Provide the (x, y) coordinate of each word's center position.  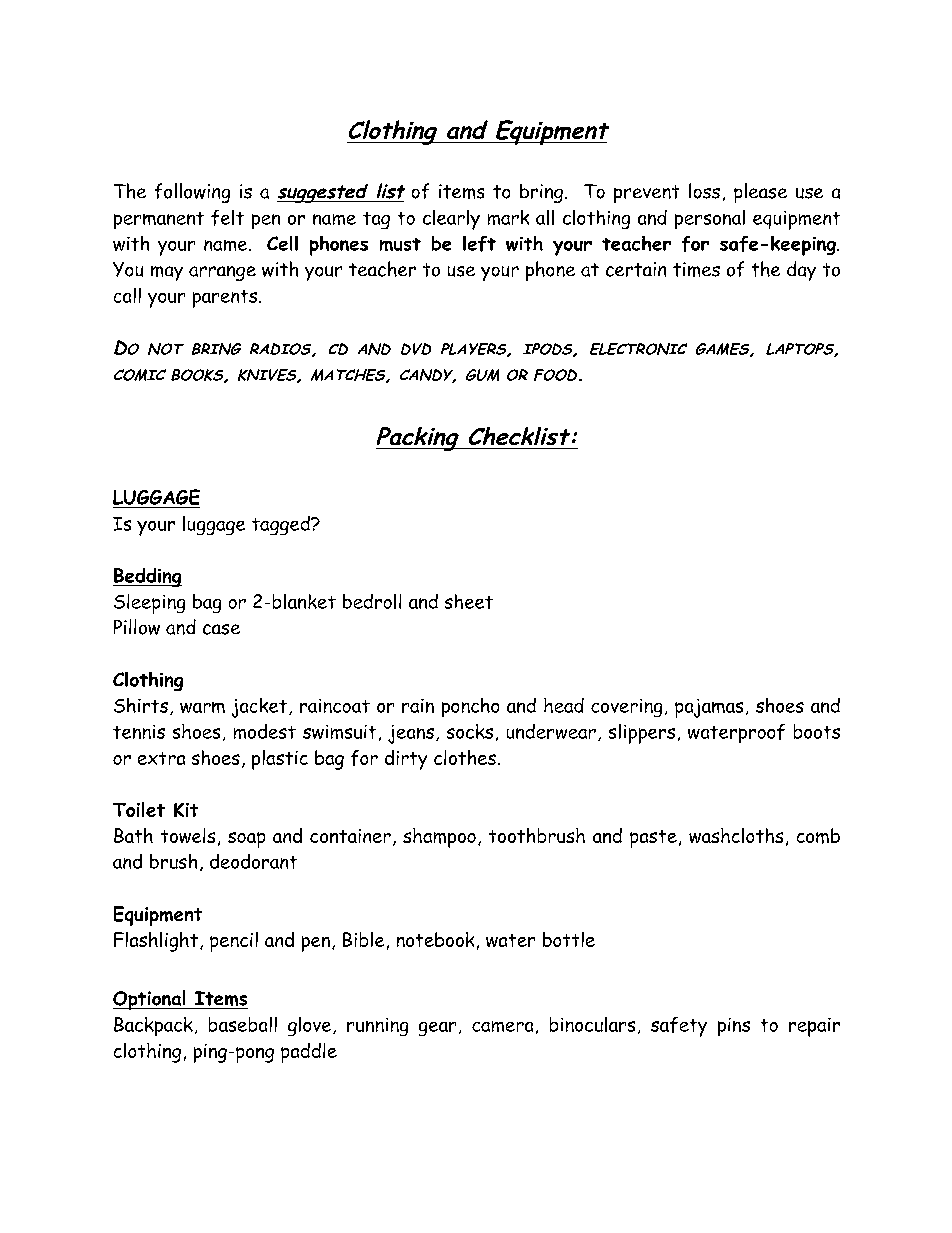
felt (227, 218)
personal (710, 219)
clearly (451, 220)
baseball (243, 1024)
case (221, 629)
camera (502, 1026)
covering (626, 708)
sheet (469, 601)
